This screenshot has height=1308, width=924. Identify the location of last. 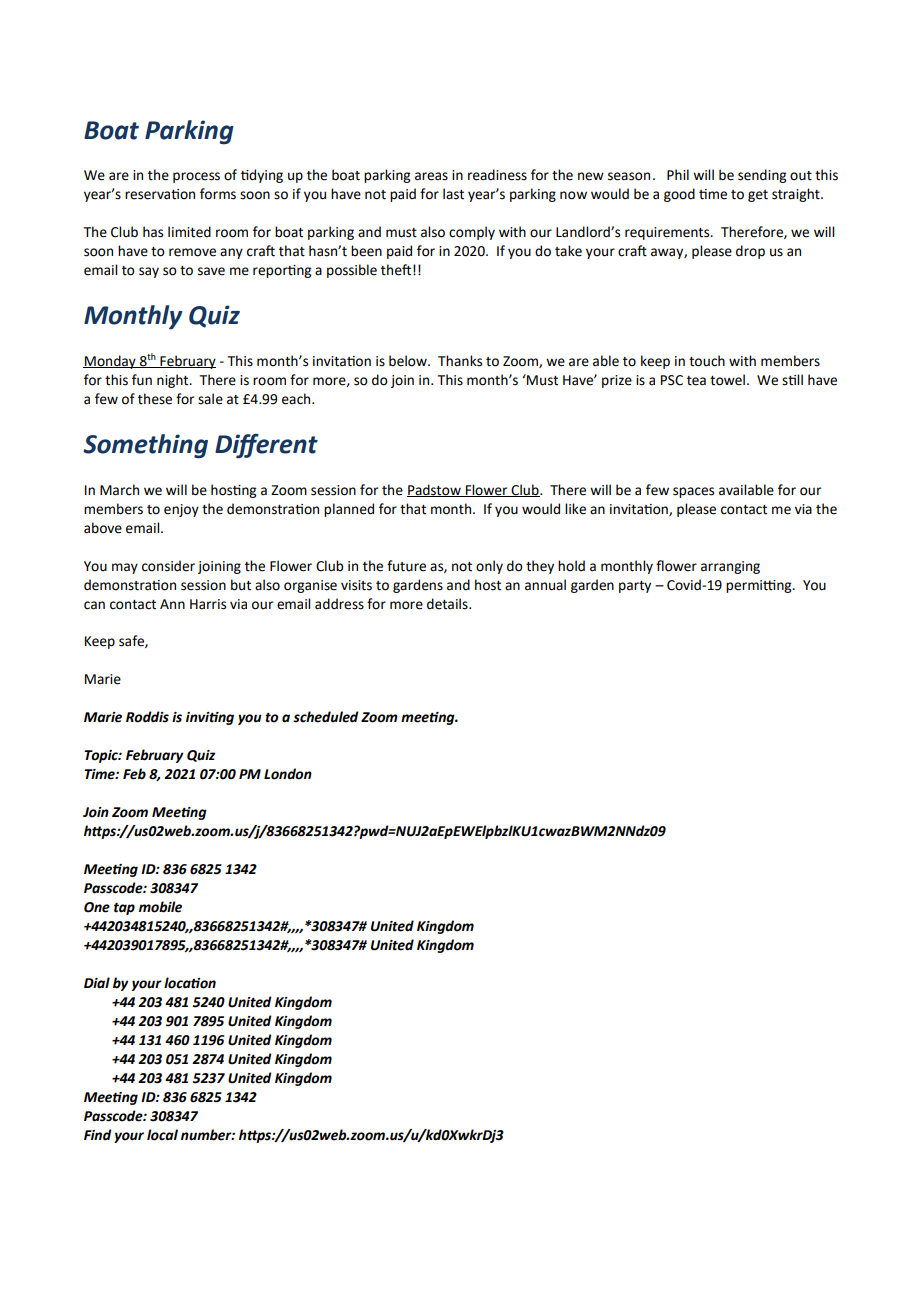
(453, 194).
